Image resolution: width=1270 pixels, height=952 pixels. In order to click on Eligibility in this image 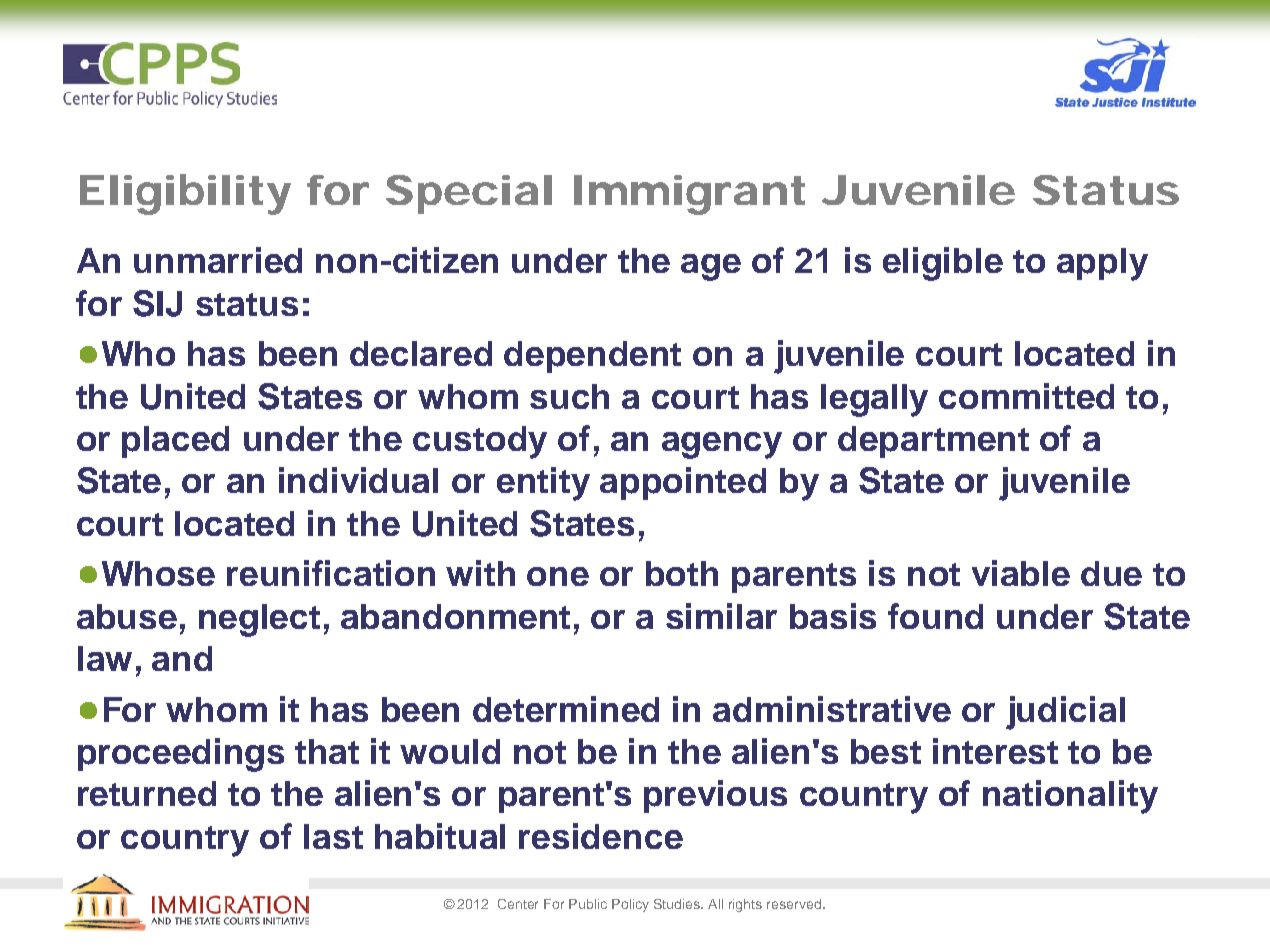, I will do `click(185, 194)`.
